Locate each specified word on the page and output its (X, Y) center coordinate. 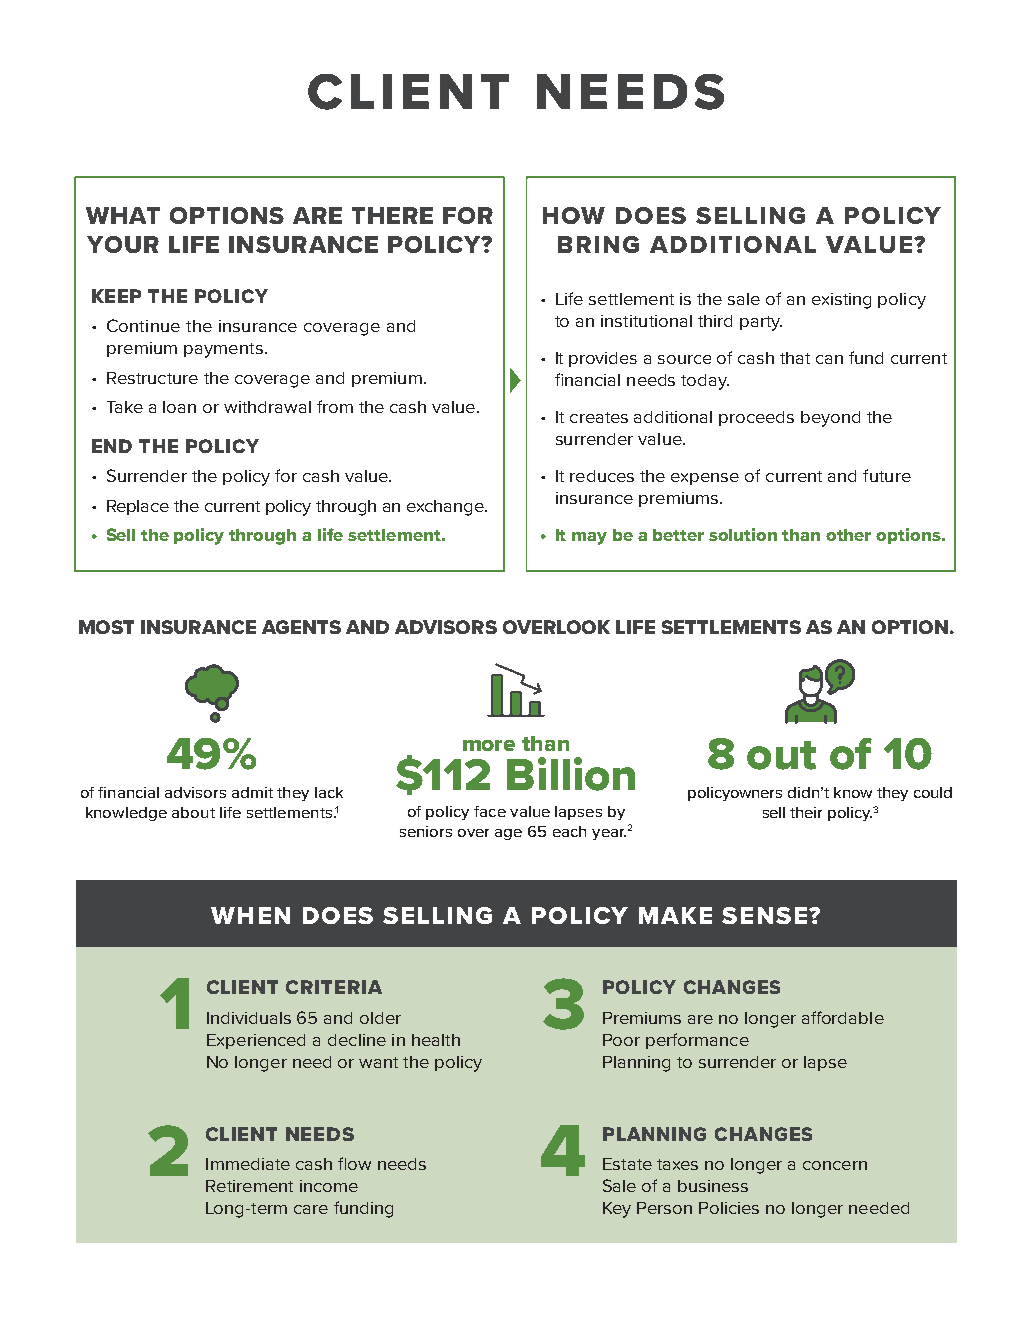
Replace (138, 507)
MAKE (675, 915)
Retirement (249, 1186)
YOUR (123, 244)
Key (617, 1210)
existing (841, 301)
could (933, 792)
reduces (602, 476)
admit (252, 792)
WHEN (250, 915)
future (887, 475)
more (489, 745)
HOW (574, 215)
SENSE (764, 915)
